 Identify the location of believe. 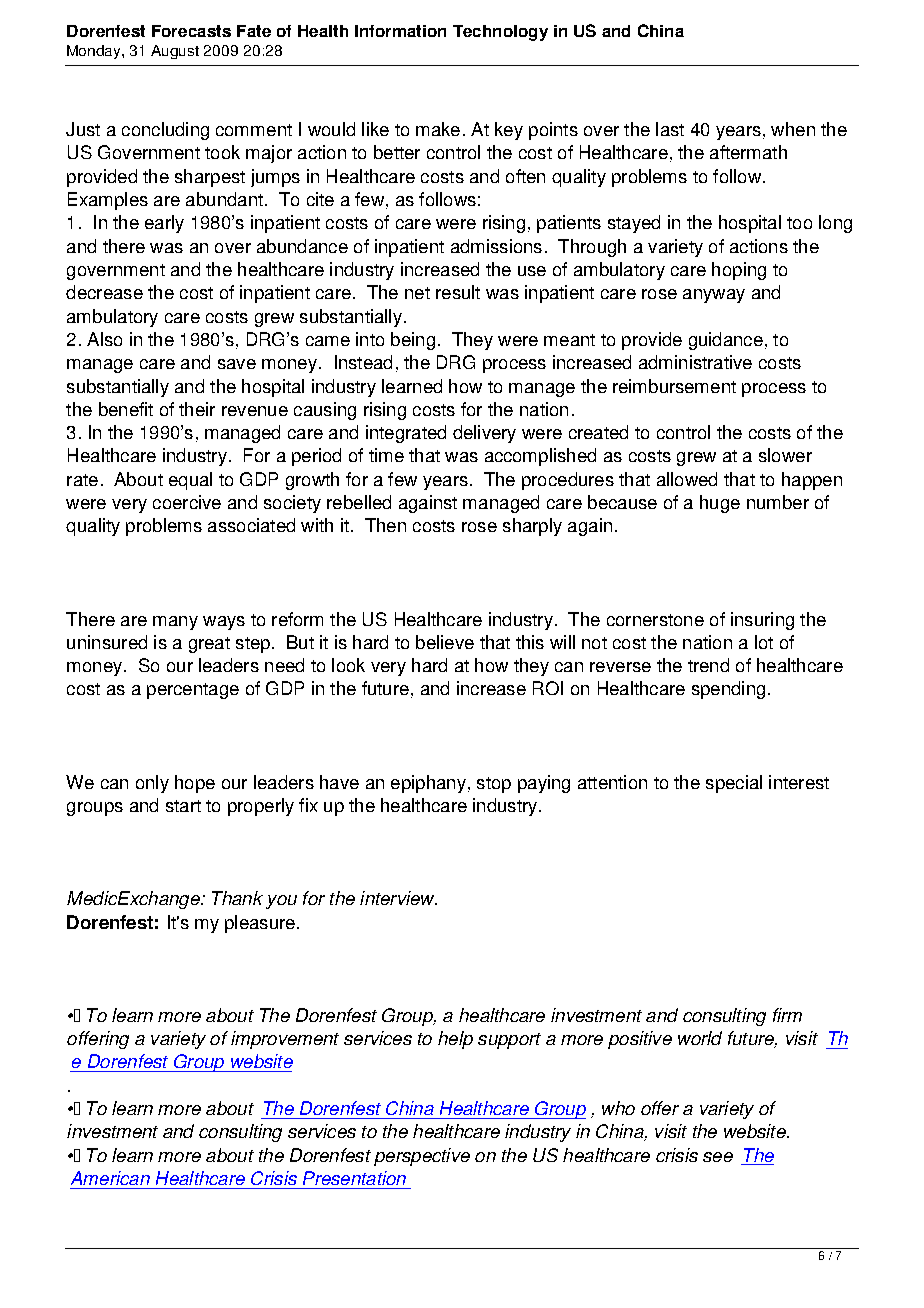
(445, 642).
